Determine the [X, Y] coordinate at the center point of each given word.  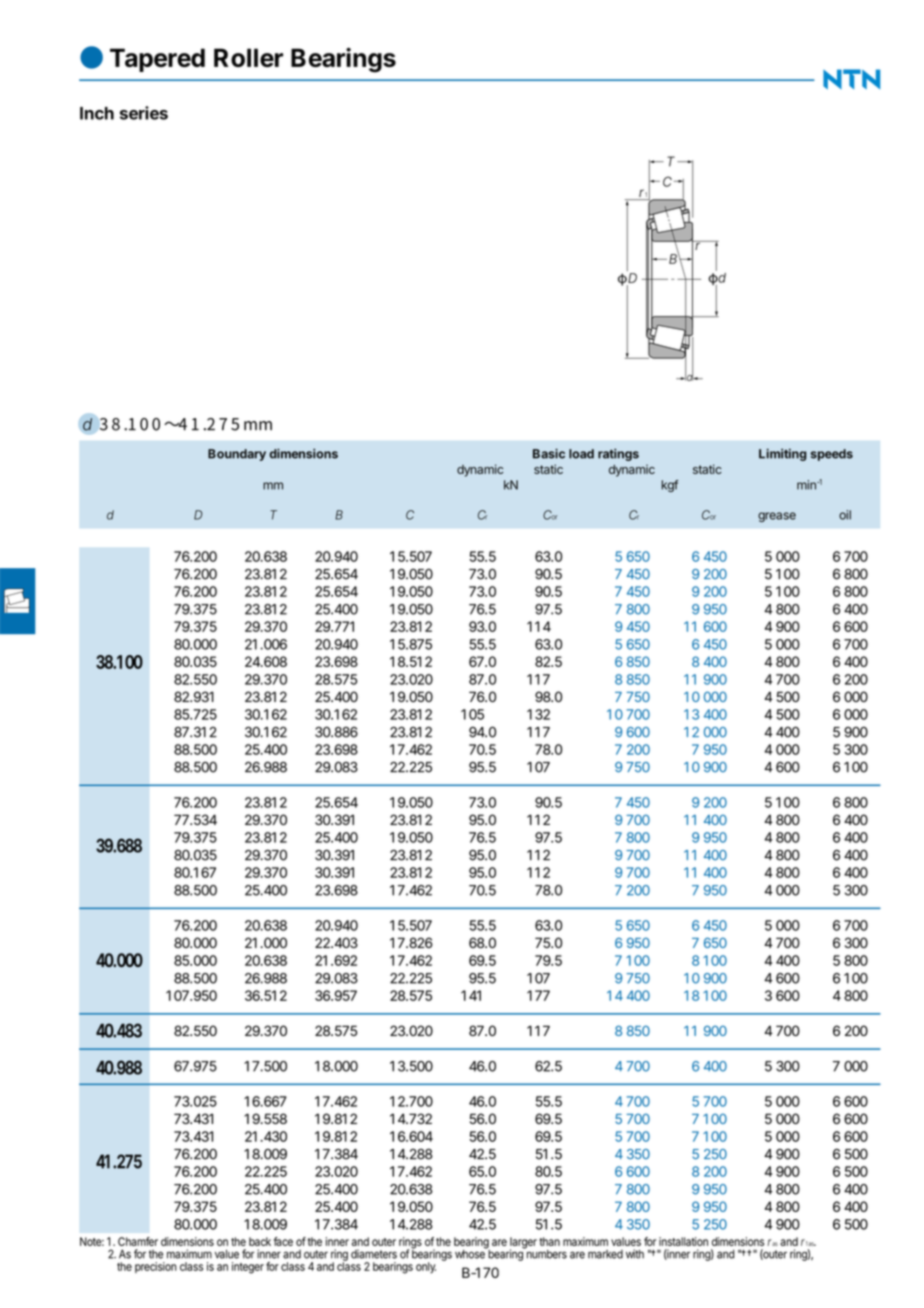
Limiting [783, 454]
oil [845, 515]
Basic [549, 453]
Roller [248, 57]
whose [471, 1253]
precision [156, 1267]
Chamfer [138, 1241]
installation [683, 1241]
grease [777, 517]
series [144, 113]
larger [523, 1244]
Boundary [237, 455]
